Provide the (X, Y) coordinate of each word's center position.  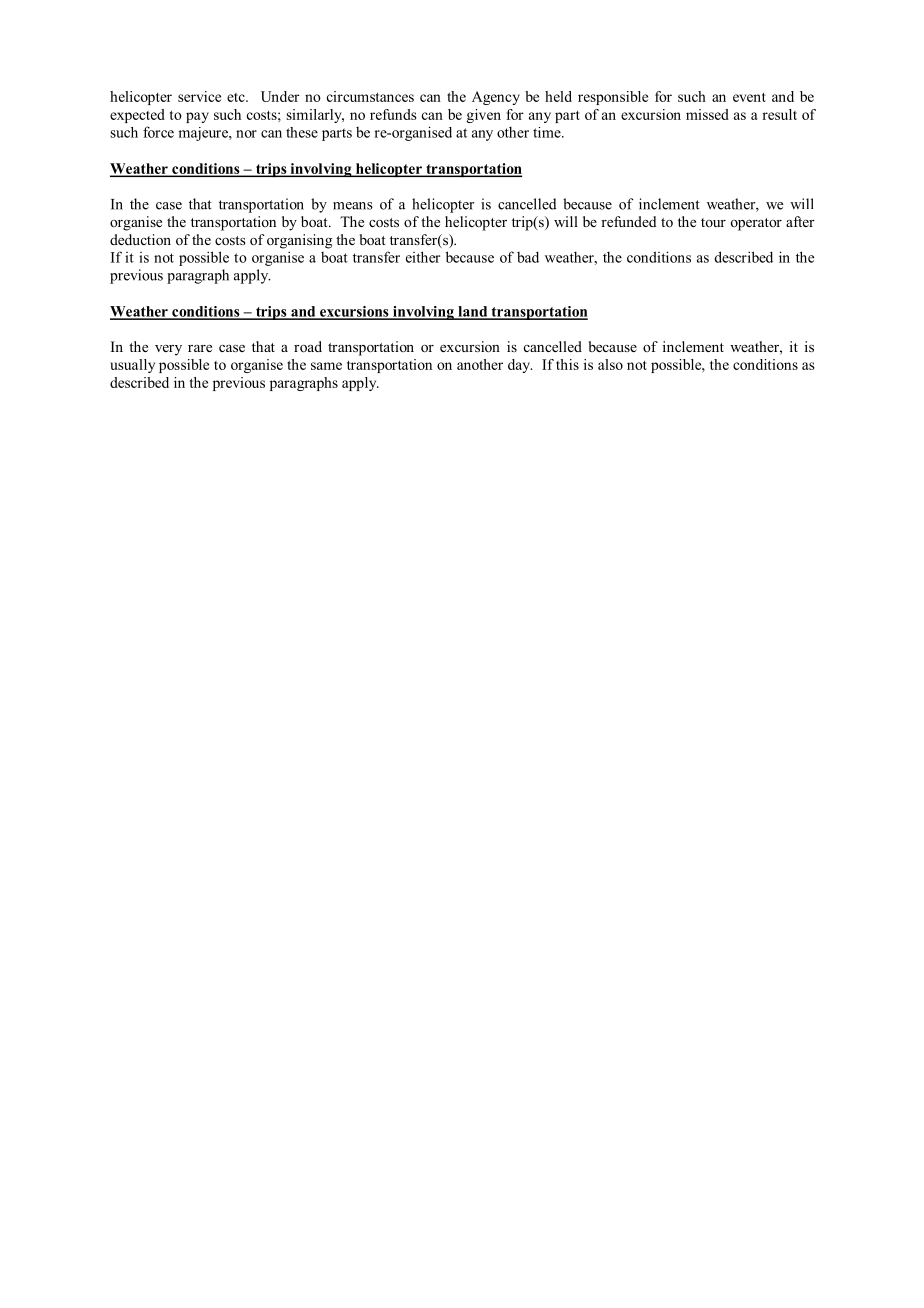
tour (713, 222)
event (749, 97)
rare (200, 348)
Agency (496, 98)
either (423, 257)
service (199, 96)
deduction (140, 239)
